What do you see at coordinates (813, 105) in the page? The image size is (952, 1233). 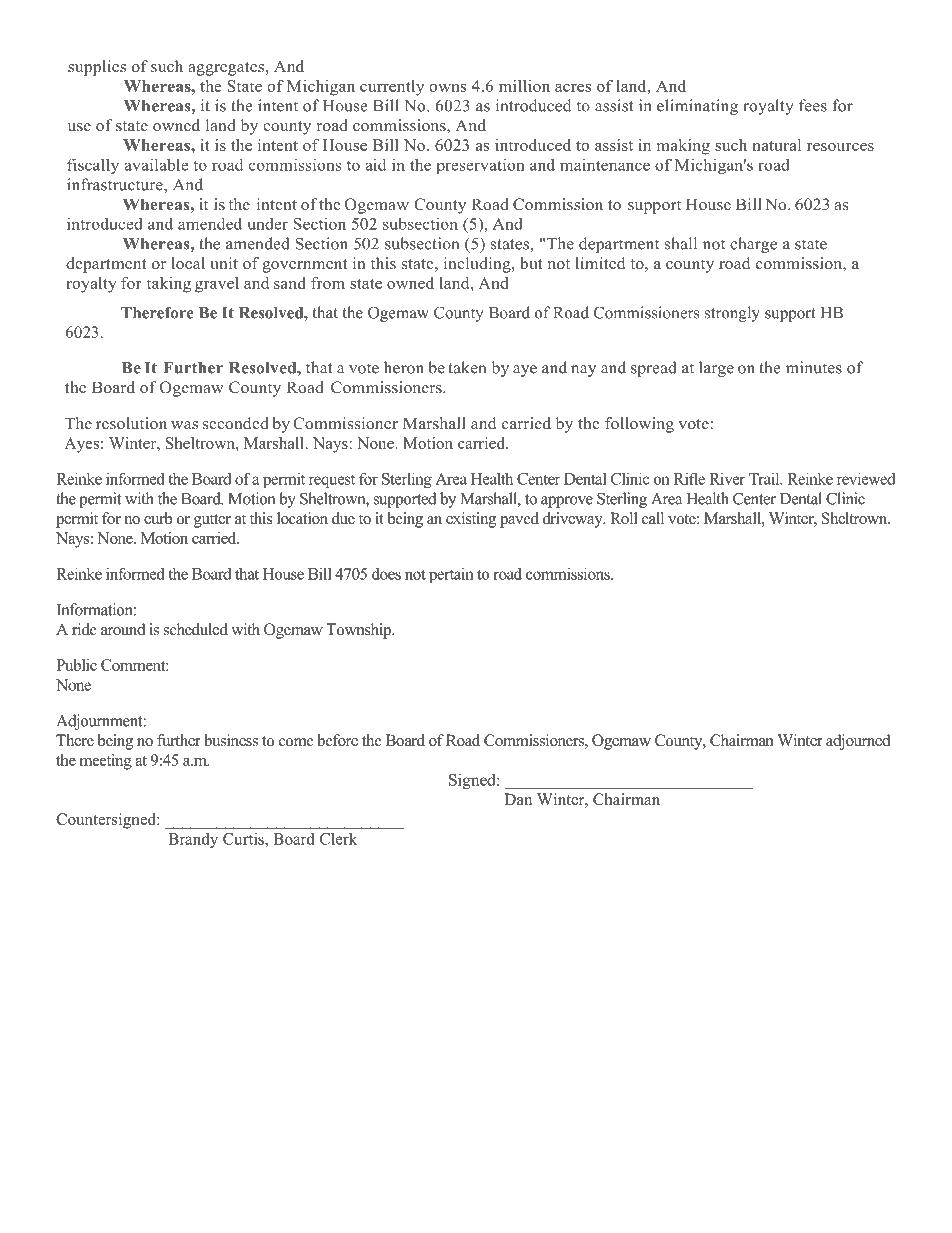 I see `fees` at bounding box center [813, 105].
